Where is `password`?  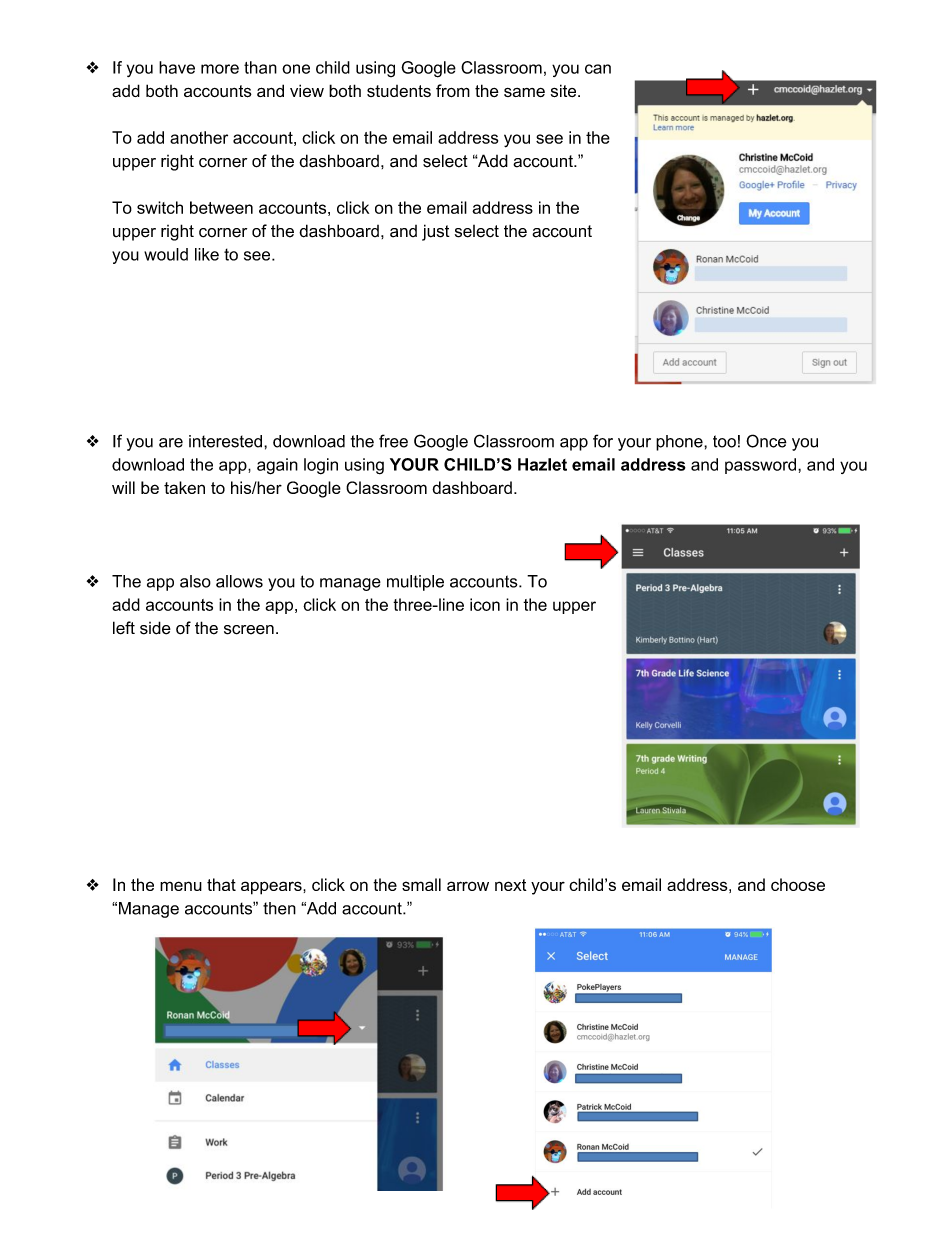
password is located at coordinates (762, 466).
